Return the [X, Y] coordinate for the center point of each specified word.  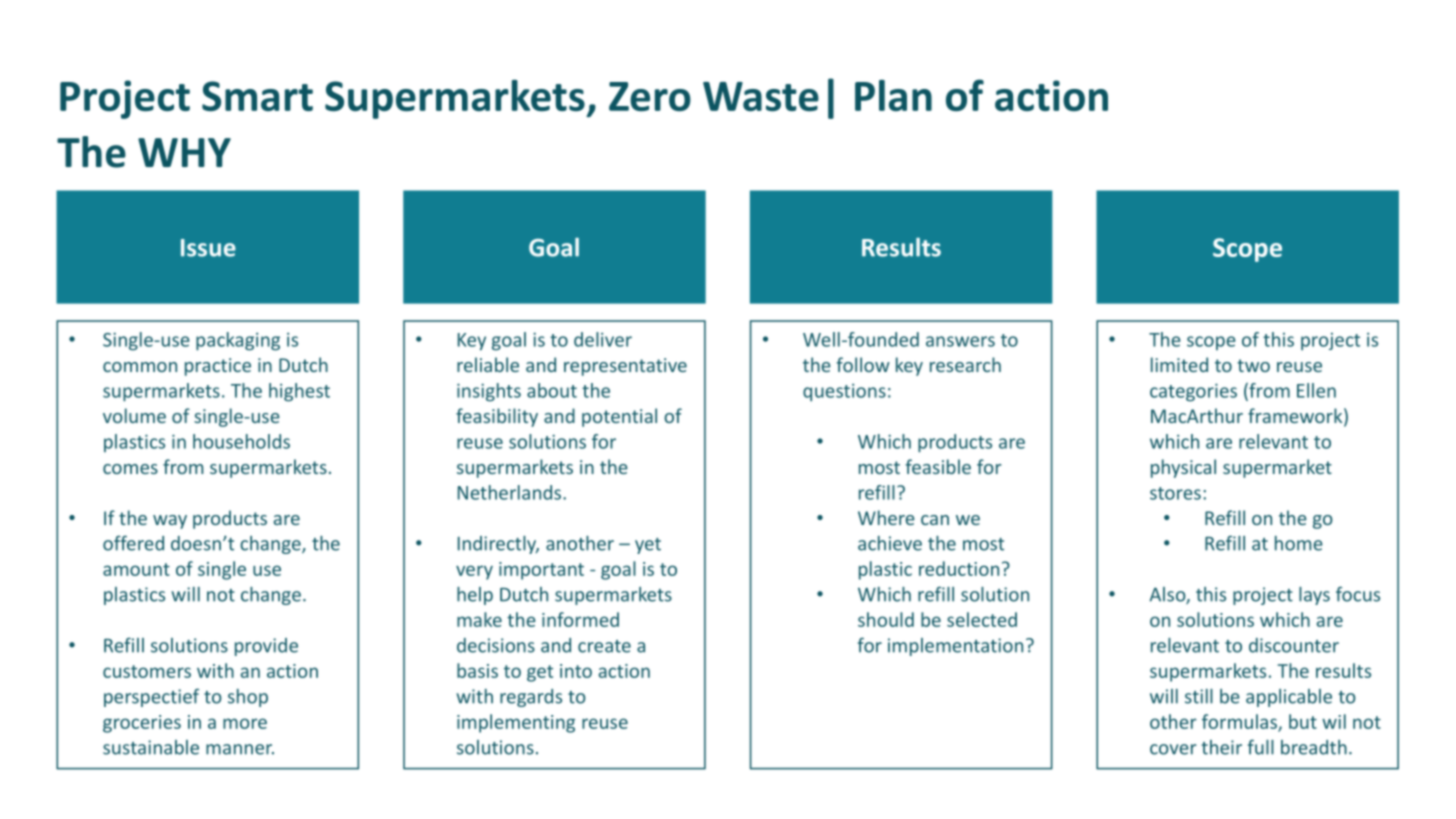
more [245, 723]
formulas [1240, 722]
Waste [761, 96]
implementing [516, 723]
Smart [257, 96]
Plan [893, 95]
